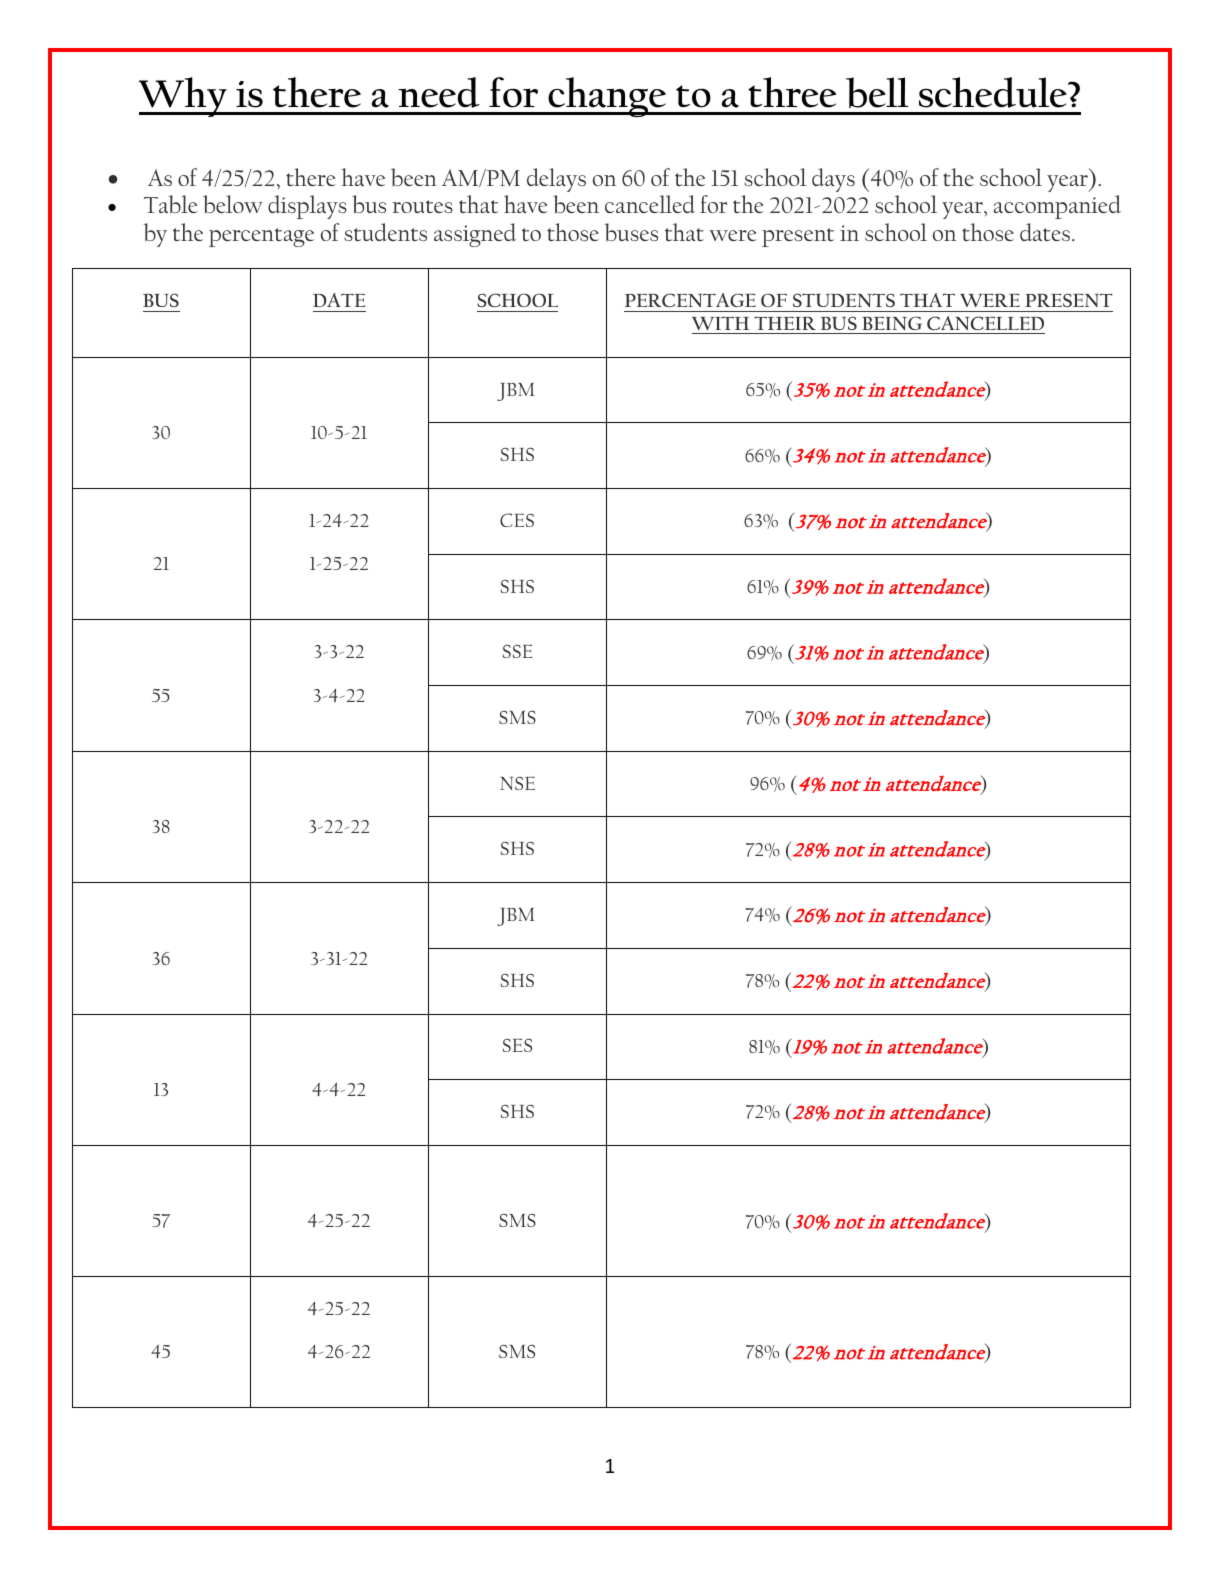  Describe the element at coordinates (785, 323) in the screenshot. I see `THEIR` at that location.
